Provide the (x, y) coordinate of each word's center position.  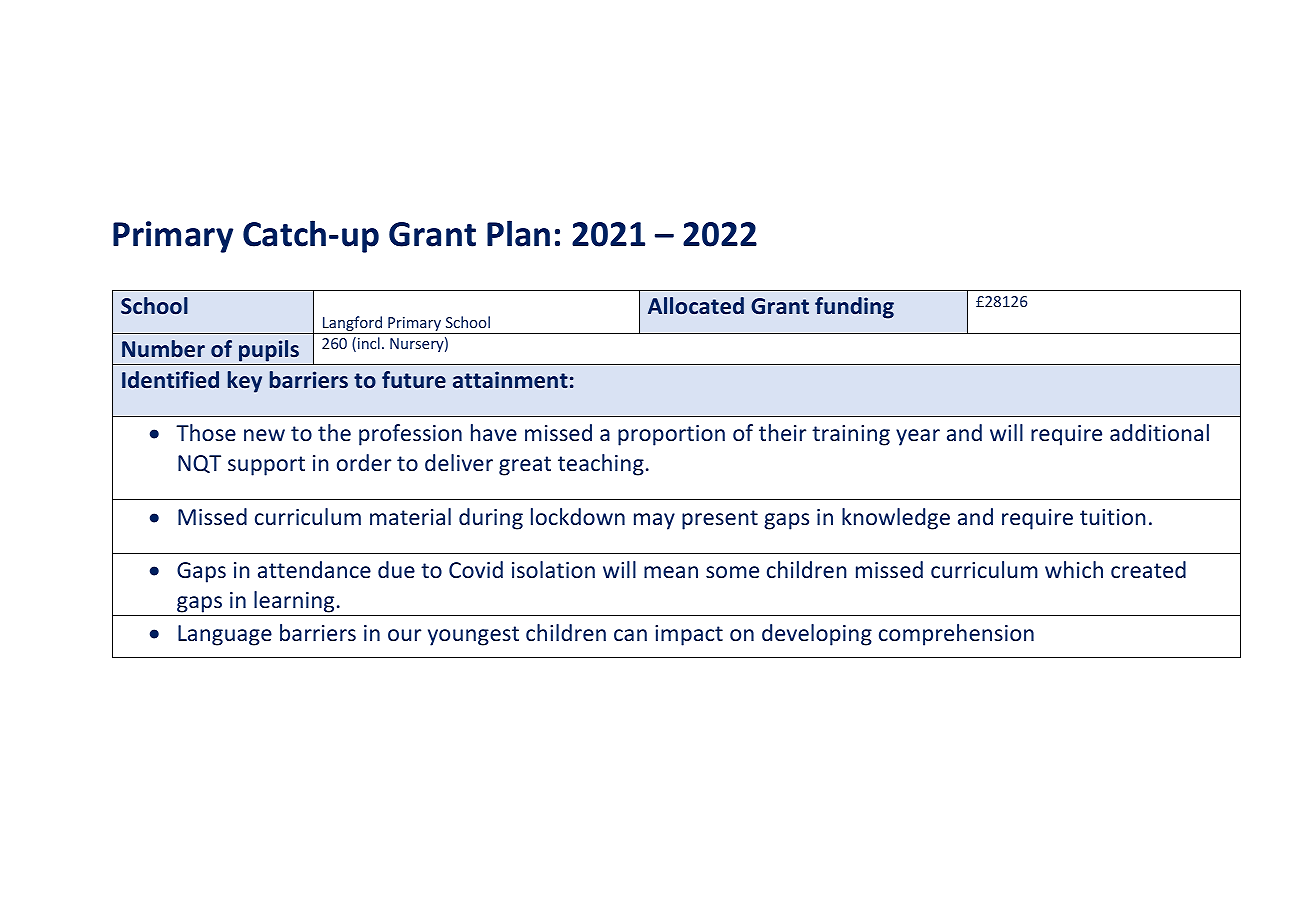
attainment (510, 380)
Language (225, 635)
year (918, 437)
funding (854, 308)
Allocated (696, 306)
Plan (518, 233)
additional (1159, 432)
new (264, 435)
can (630, 635)
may (654, 521)
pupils (269, 351)
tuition (1113, 517)
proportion (671, 435)
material (410, 516)
